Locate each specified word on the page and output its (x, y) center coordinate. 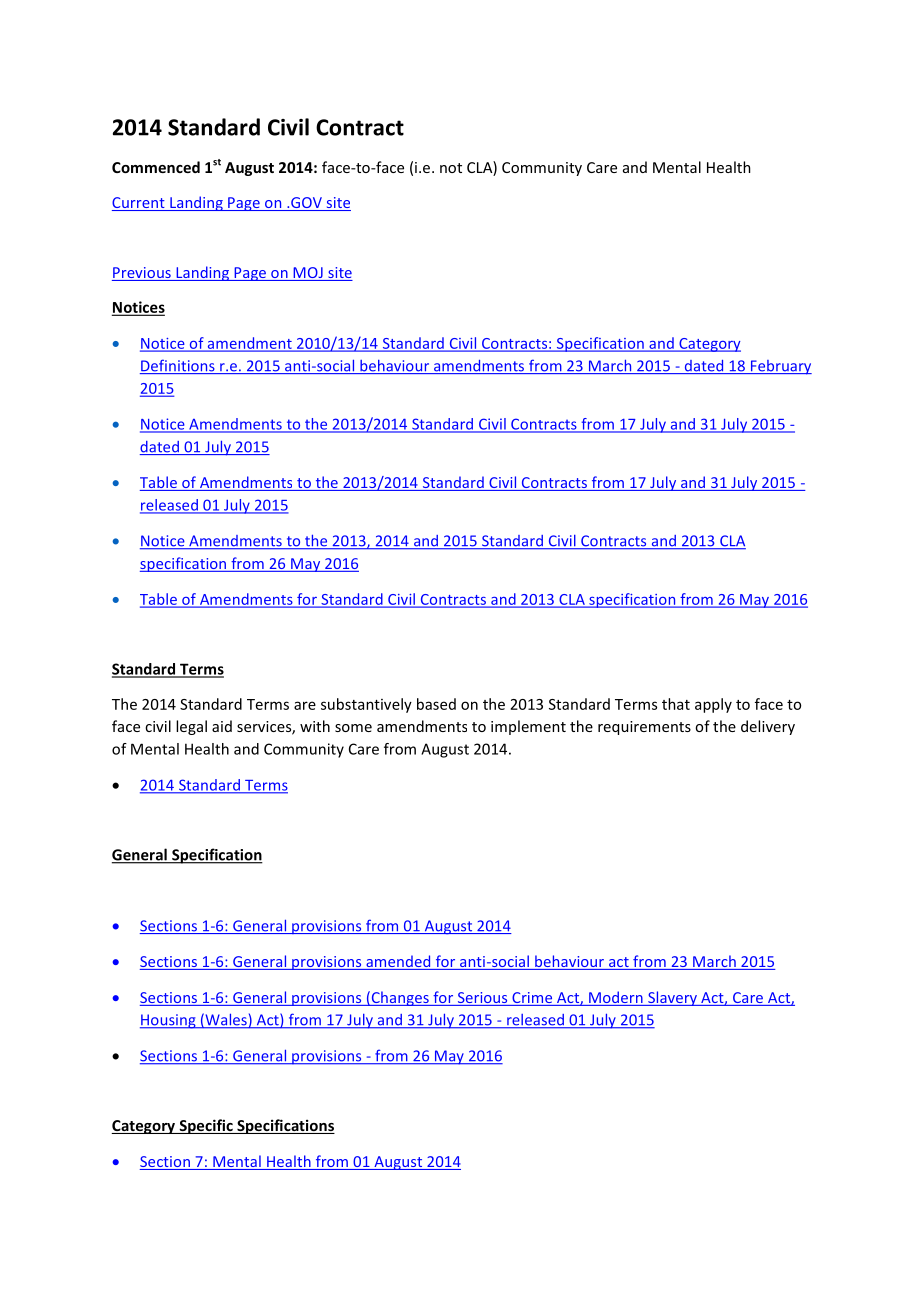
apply (713, 705)
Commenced (156, 167)
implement (528, 727)
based (436, 704)
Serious (482, 999)
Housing (169, 1021)
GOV (306, 204)
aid (222, 726)
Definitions (178, 366)
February (780, 367)
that (676, 704)
